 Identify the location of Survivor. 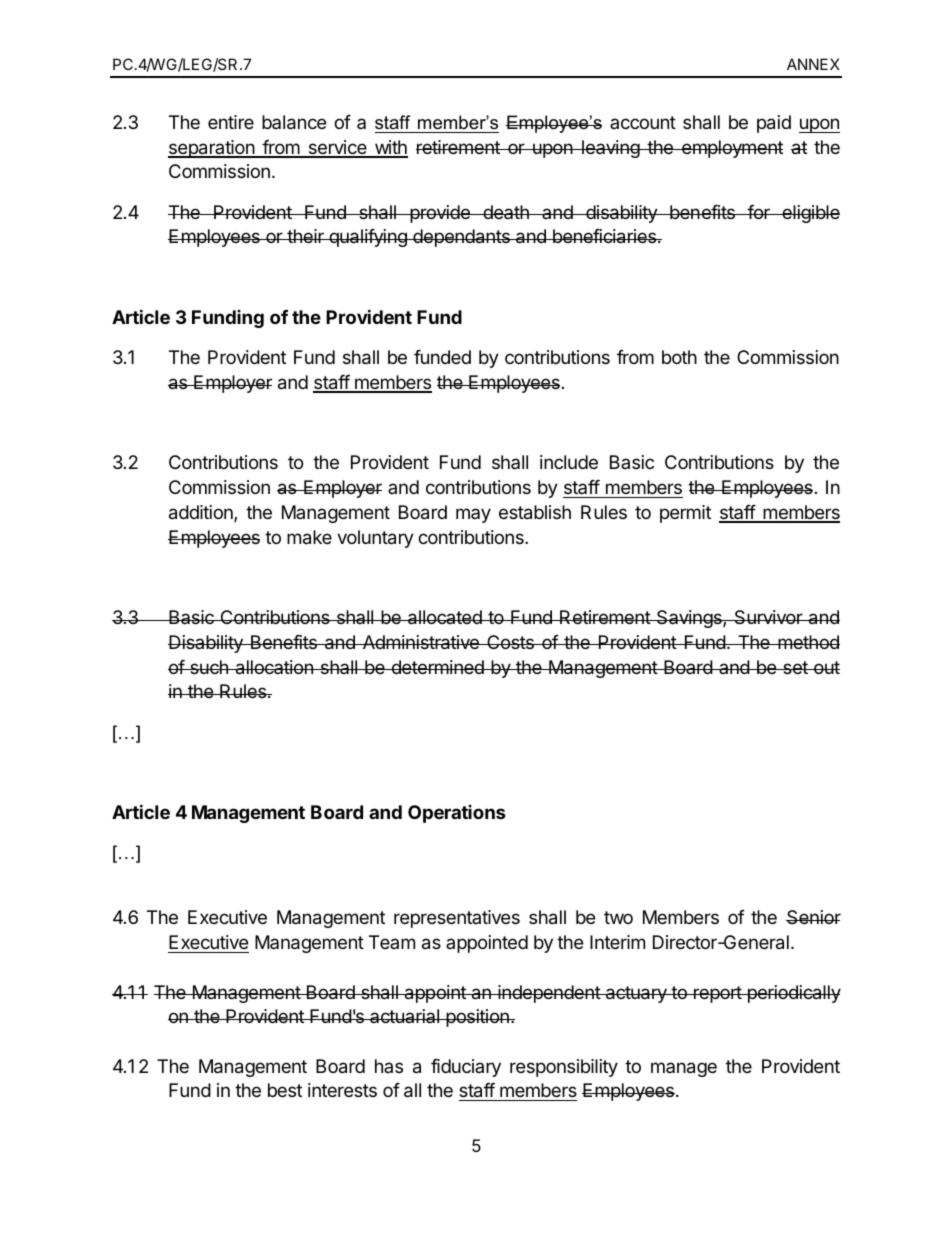
(768, 617).
